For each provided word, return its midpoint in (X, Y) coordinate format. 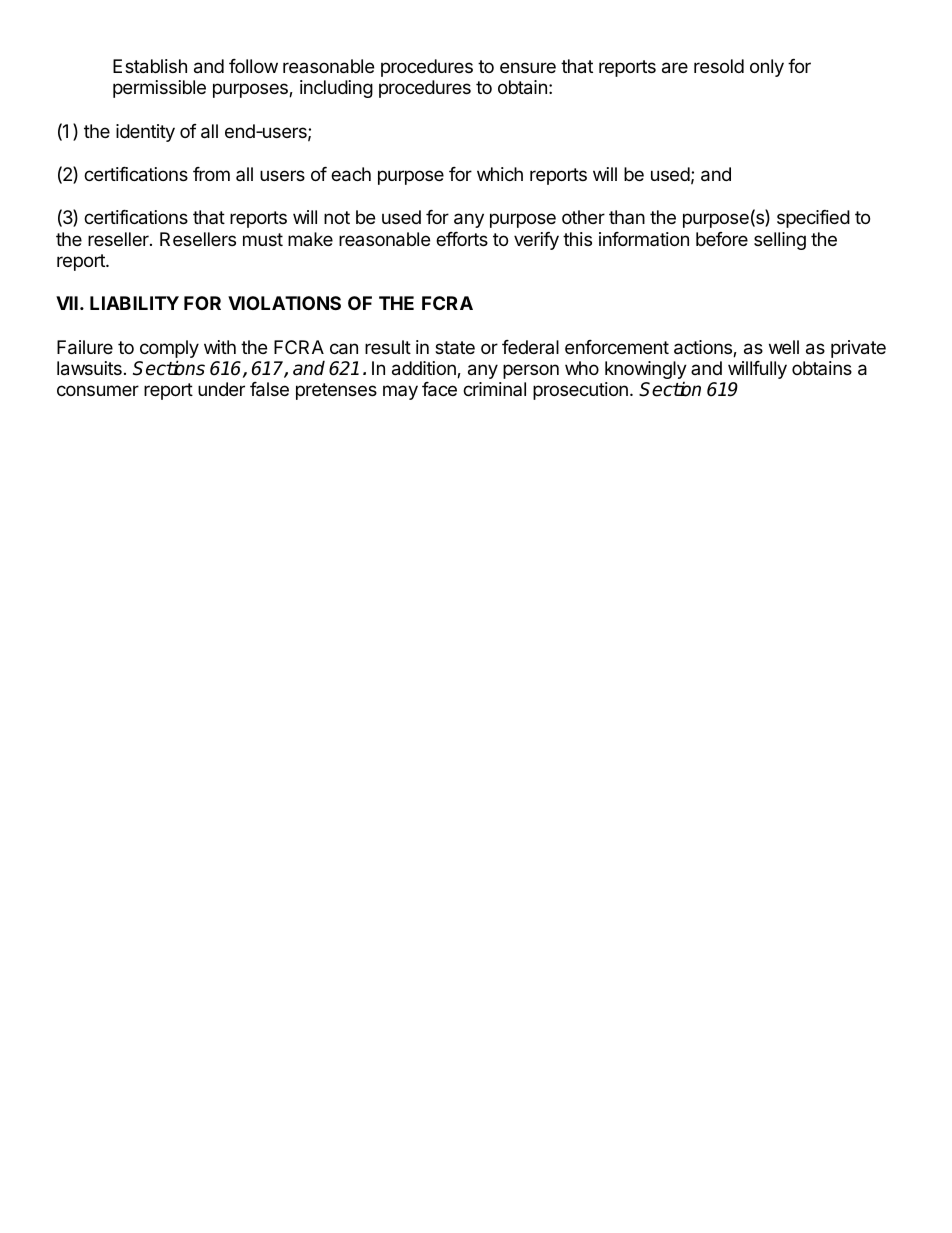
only (767, 68)
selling (780, 241)
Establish (150, 66)
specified (813, 219)
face (439, 389)
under (221, 389)
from (211, 174)
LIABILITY (134, 303)
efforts (462, 239)
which (500, 174)
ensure (528, 67)
